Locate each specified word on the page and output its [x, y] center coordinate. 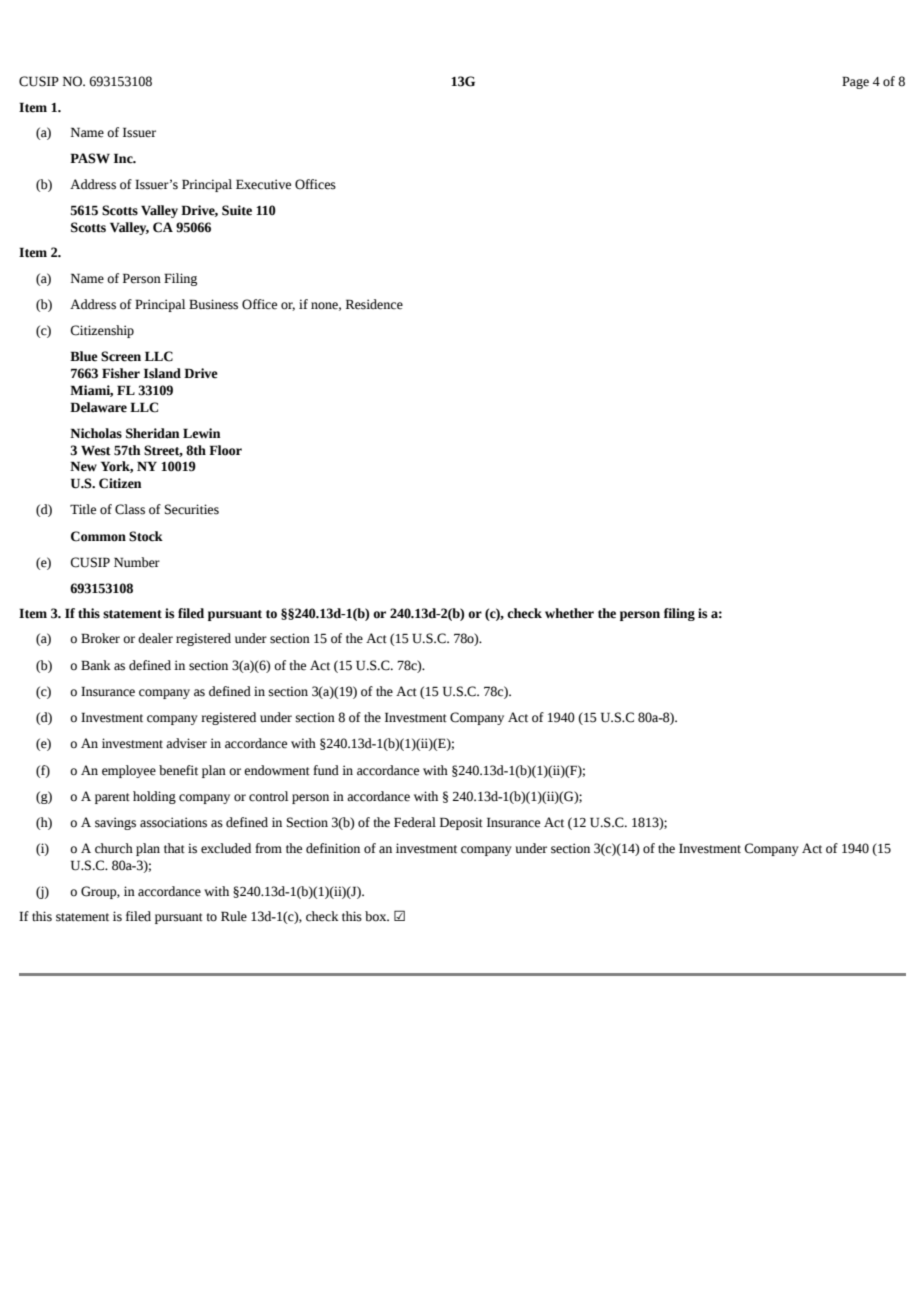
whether [569, 613]
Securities [192, 509]
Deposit [461, 823]
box [377, 916]
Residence [374, 304]
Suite [237, 210]
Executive [263, 184]
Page [855, 82]
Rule [234, 916]
